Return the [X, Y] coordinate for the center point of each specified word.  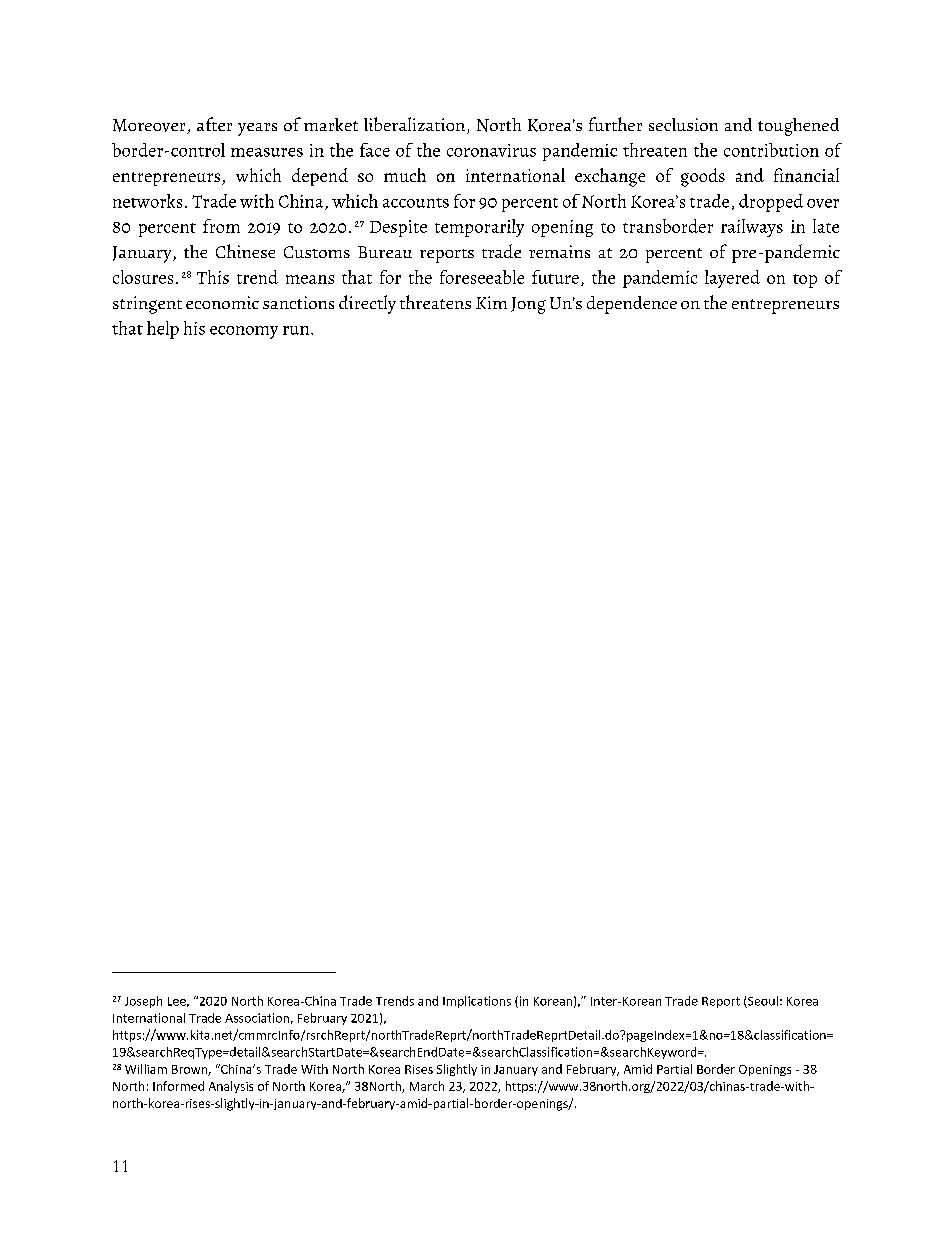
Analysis [231, 1087]
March [427, 1086]
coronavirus [491, 150]
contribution [771, 150]
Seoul [762, 1002]
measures [267, 152]
